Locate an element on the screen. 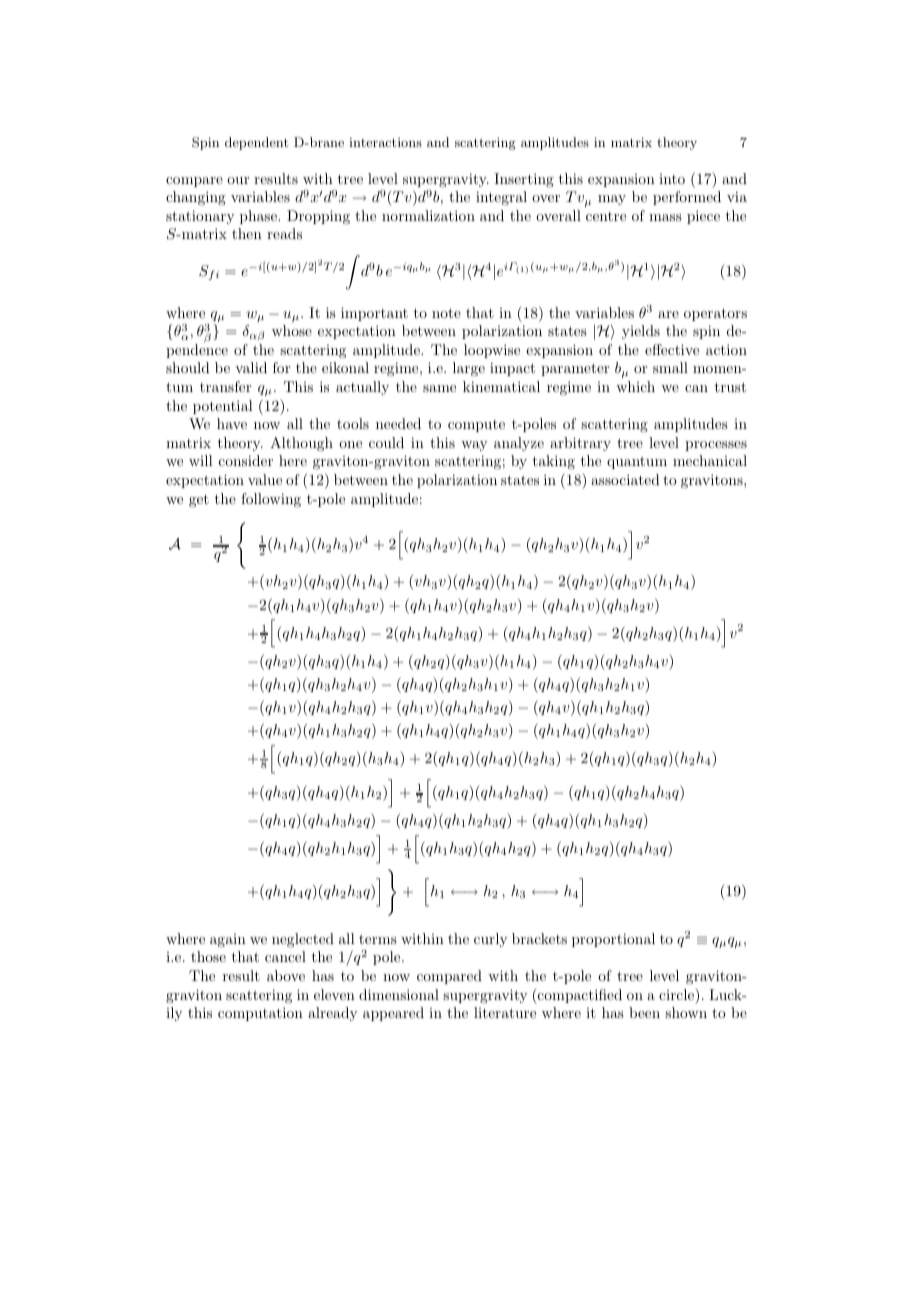 Image resolution: width=924 pixels, height=1308 pixels. proportional is located at coordinates (613, 940).
